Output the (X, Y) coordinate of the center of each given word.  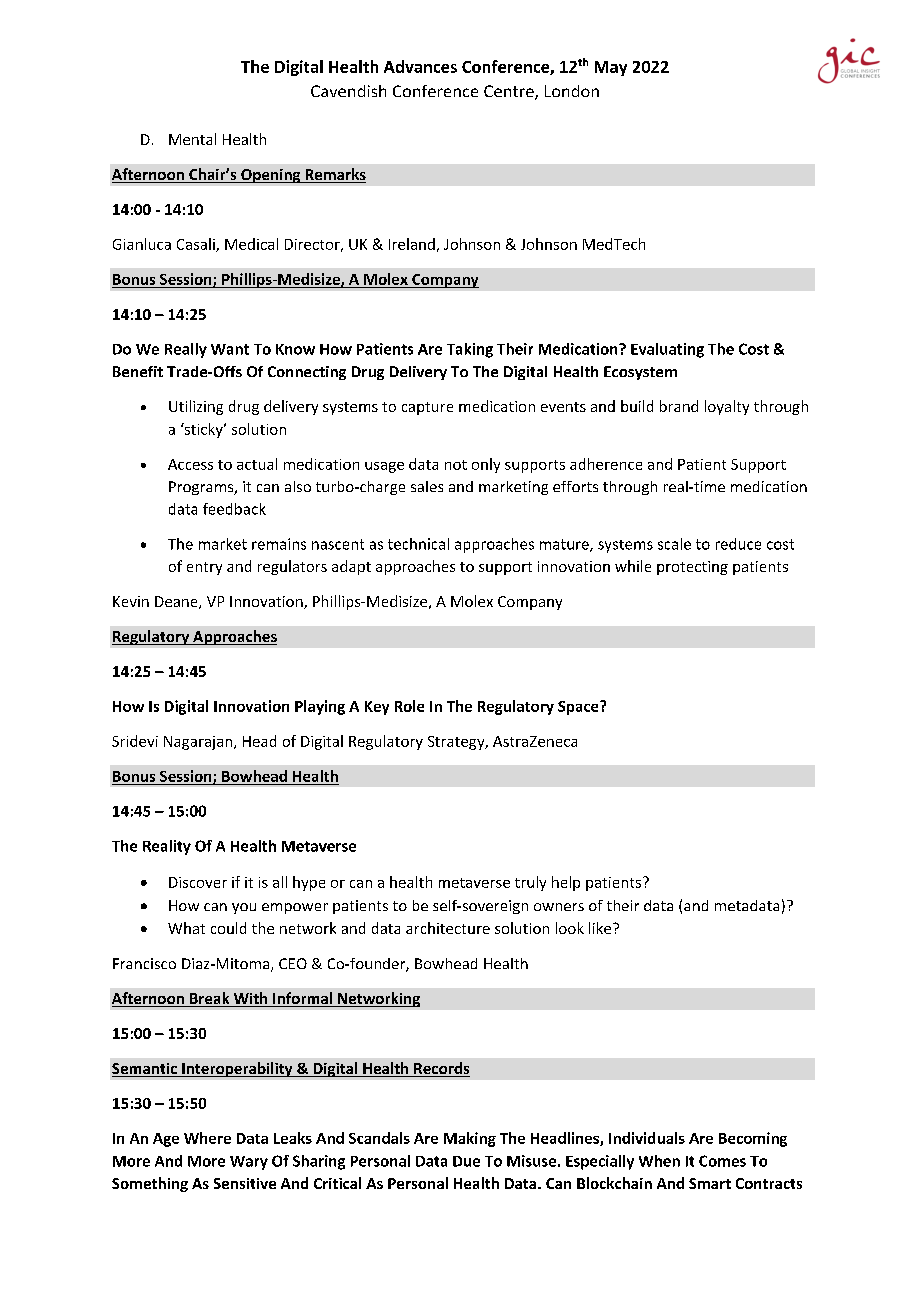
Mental (192, 139)
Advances (420, 66)
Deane (177, 602)
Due (466, 1161)
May (611, 68)
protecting (692, 568)
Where (207, 1138)
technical (418, 544)
